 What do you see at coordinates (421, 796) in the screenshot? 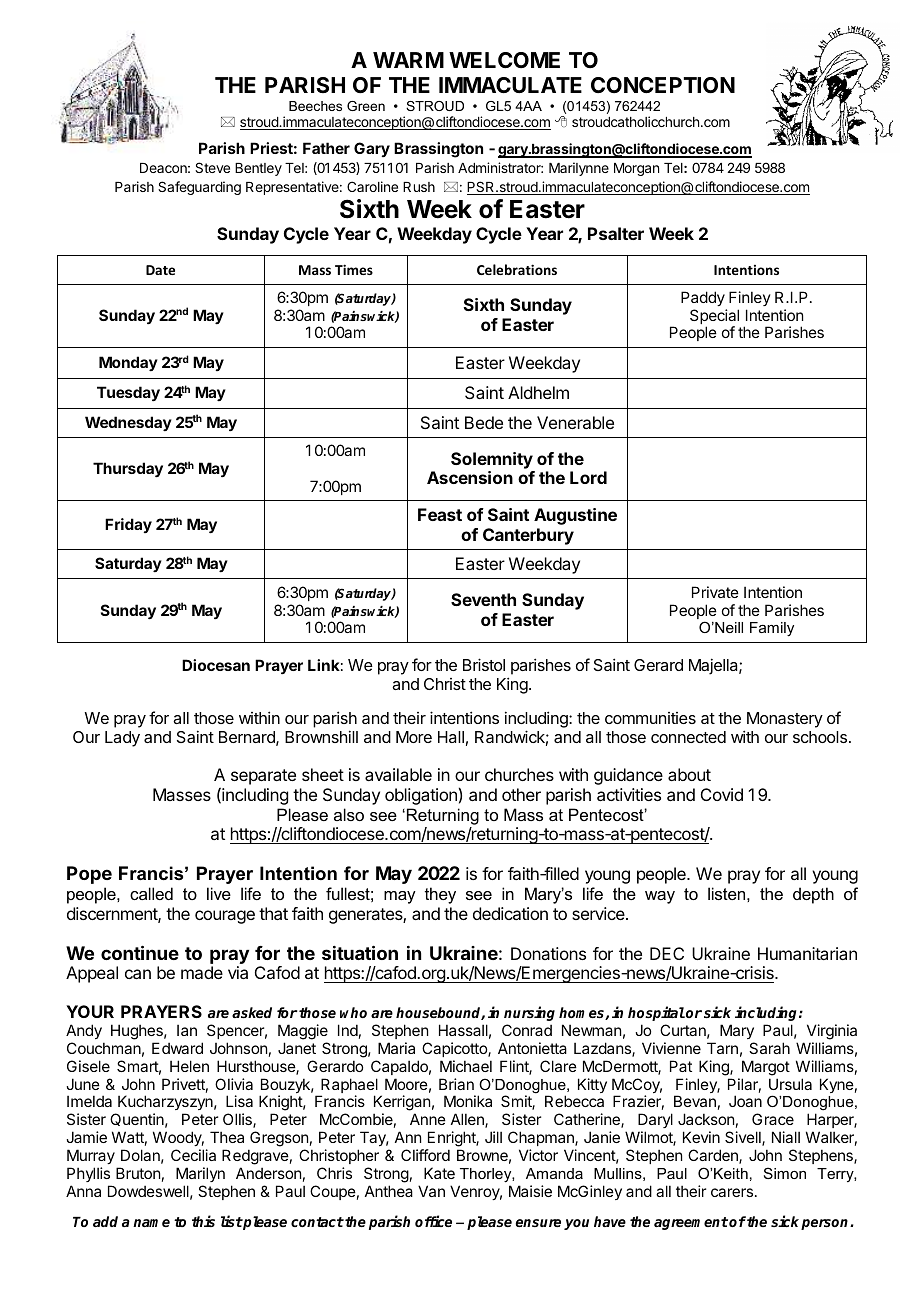
I see `obligation` at bounding box center [421, 796].
